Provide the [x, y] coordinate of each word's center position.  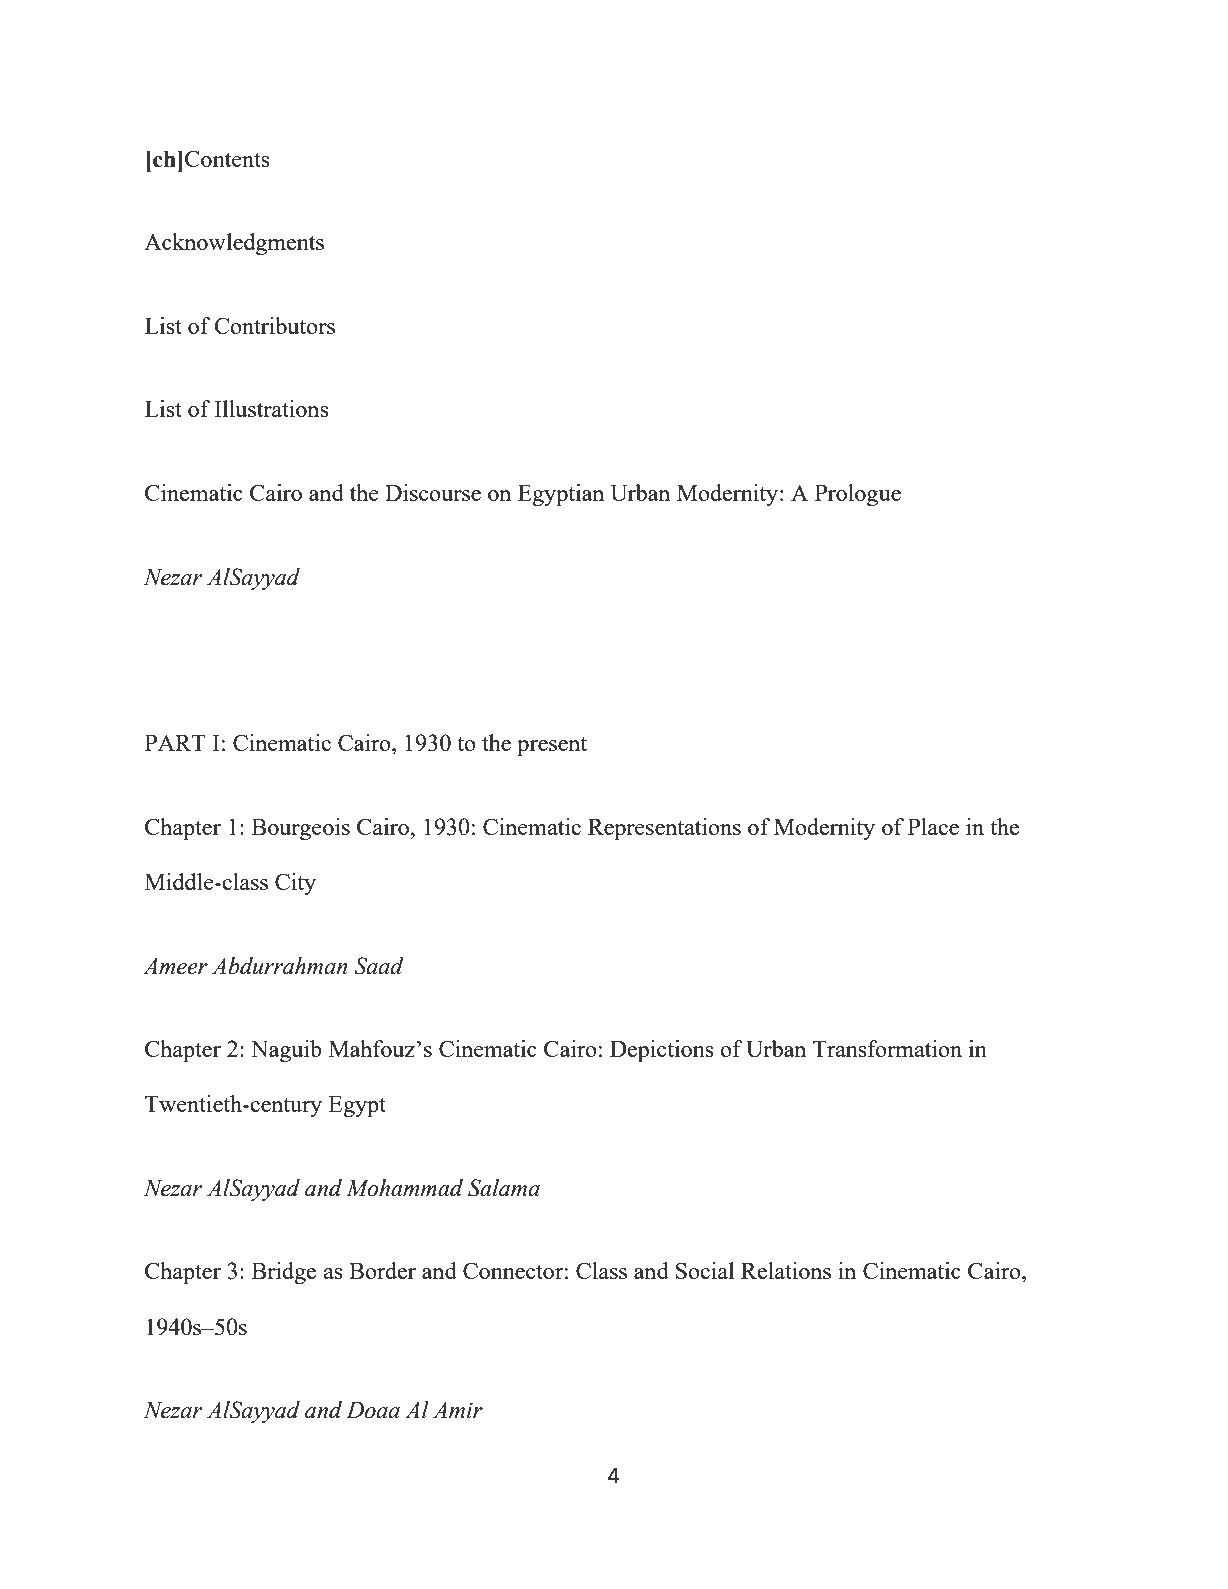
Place [933, 826]
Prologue [858, 495]
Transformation [887, 1048]
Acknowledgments [234, 244]
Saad [379, 966]
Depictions [662, 1051]
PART [175, 742]
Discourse [433, 492]
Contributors [274, 325]
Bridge [284, 1273]
